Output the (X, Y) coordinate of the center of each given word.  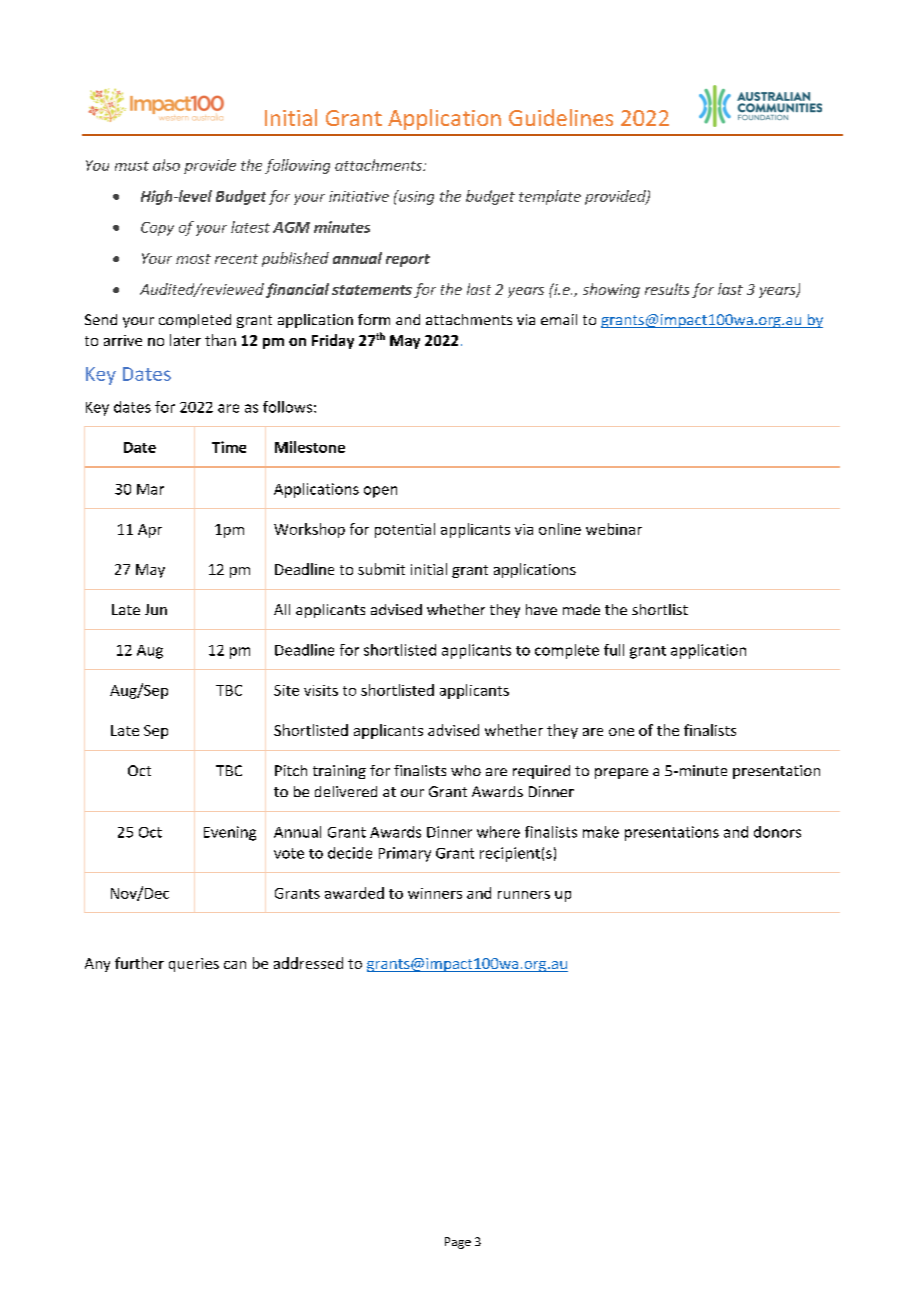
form (374, 319)
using (415, 197)
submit (381, 569)
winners (435, 893)
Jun (156, 609)
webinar (614, 529)
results (667, 289)
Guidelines (561, 117)
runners (524, 895)
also (166, 165)
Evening (230, 833)
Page (458, 1243)
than (220, 340)
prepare (621, 773)
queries (194, 965)
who (466, 770)
